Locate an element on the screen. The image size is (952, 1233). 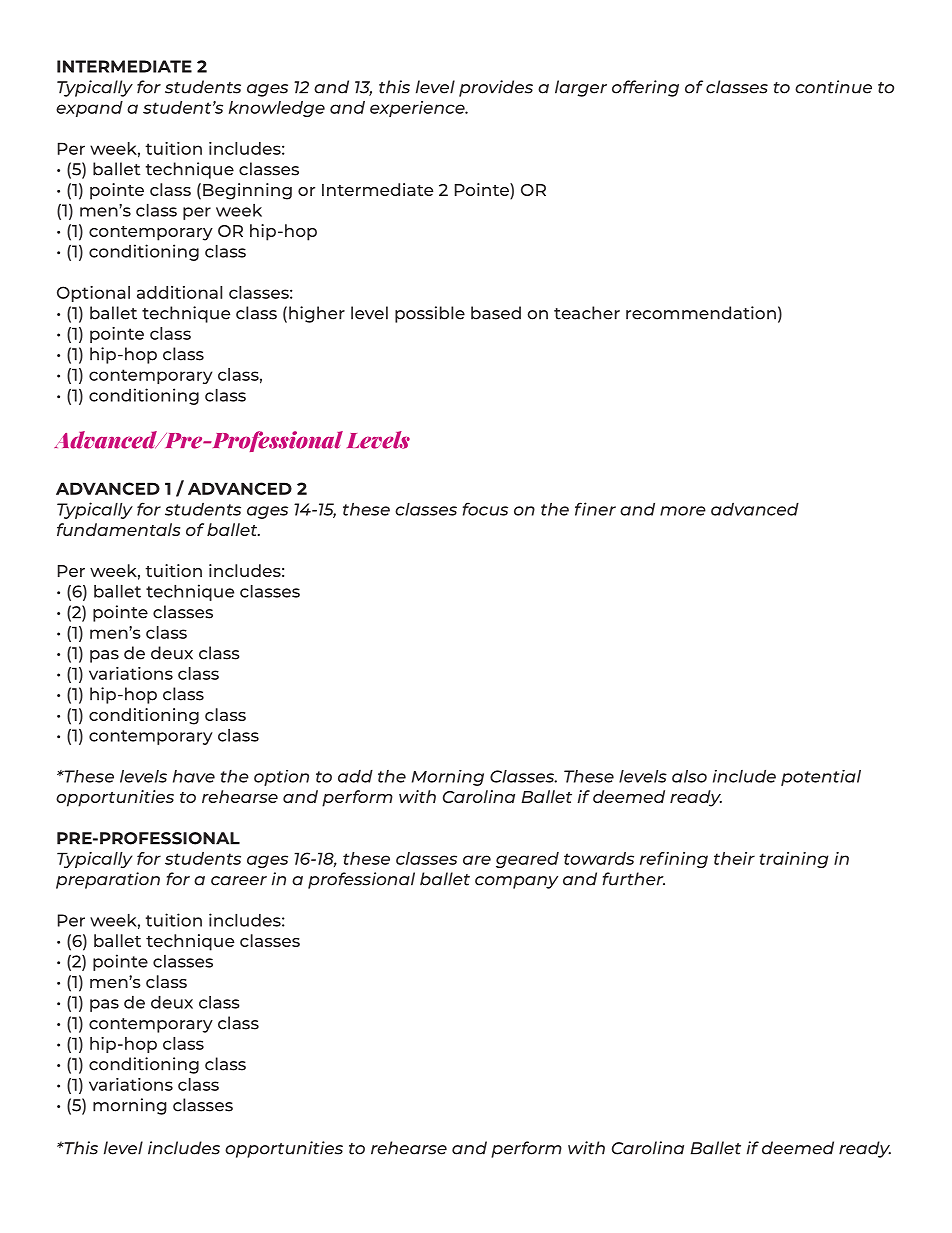
fundamentals is located at coordinates (119, 529).
